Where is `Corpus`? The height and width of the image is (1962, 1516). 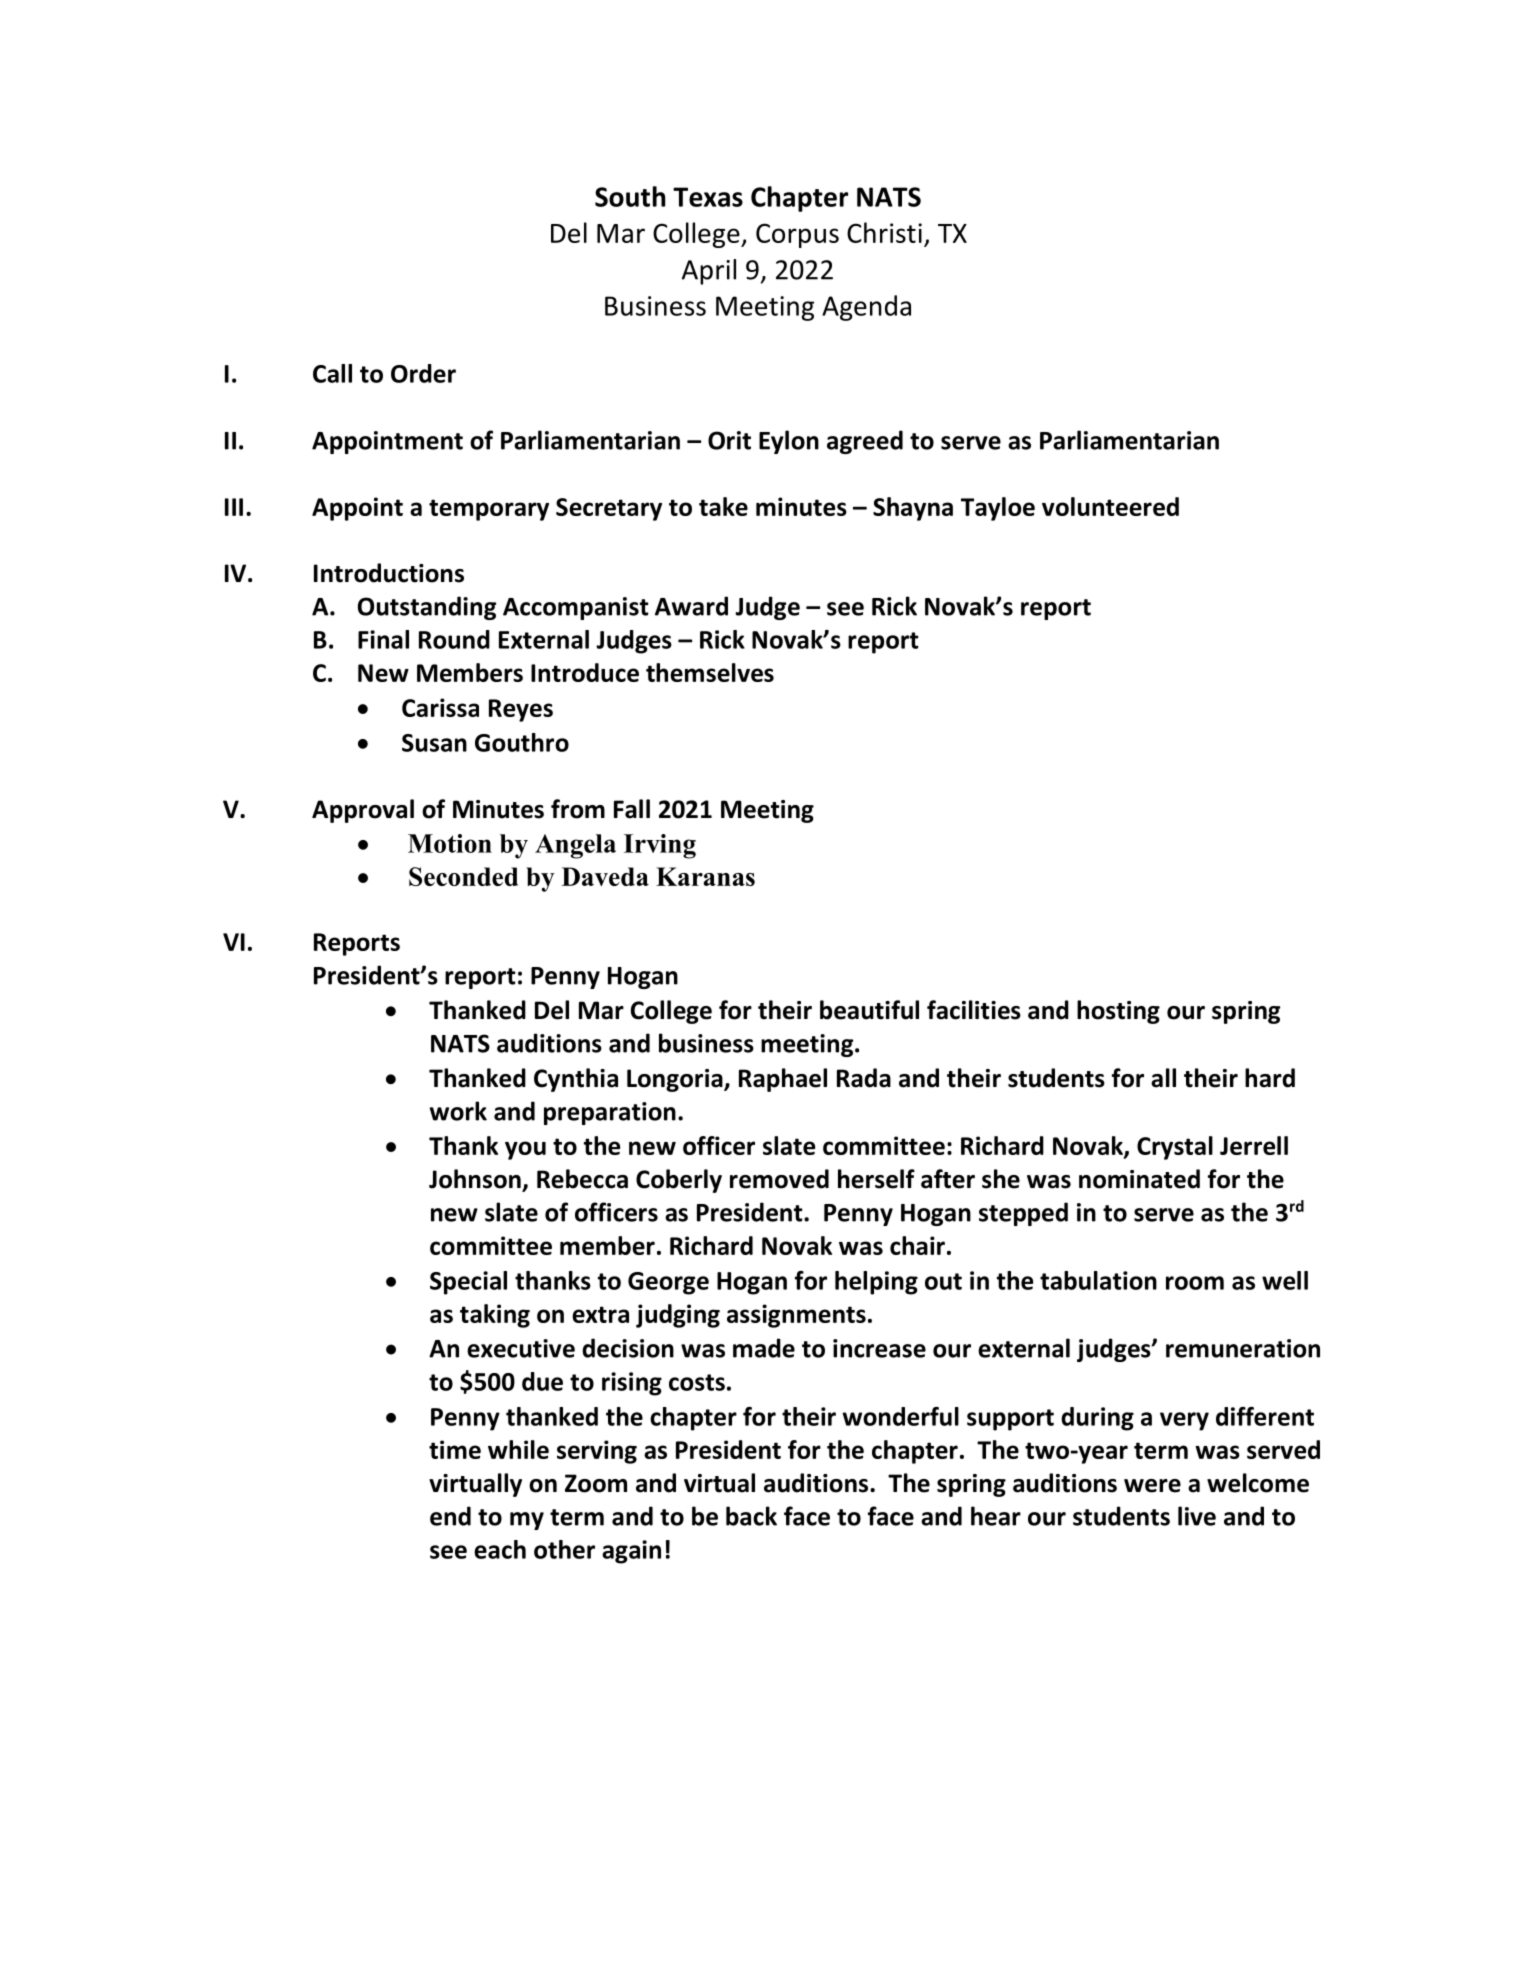
Corpus is located at coordinates (797, 235).
